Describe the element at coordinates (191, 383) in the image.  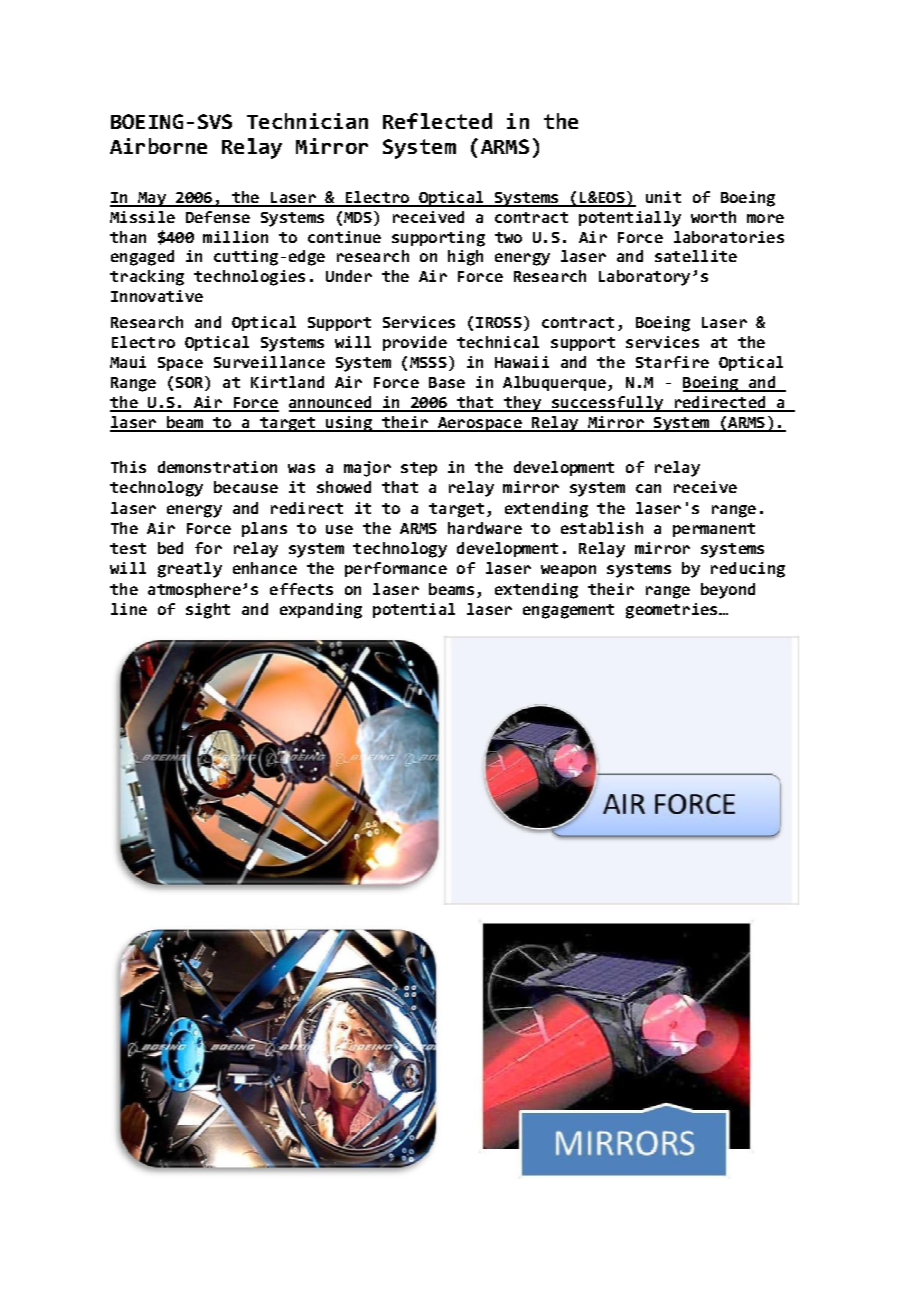
I see `SOR` at that location.
